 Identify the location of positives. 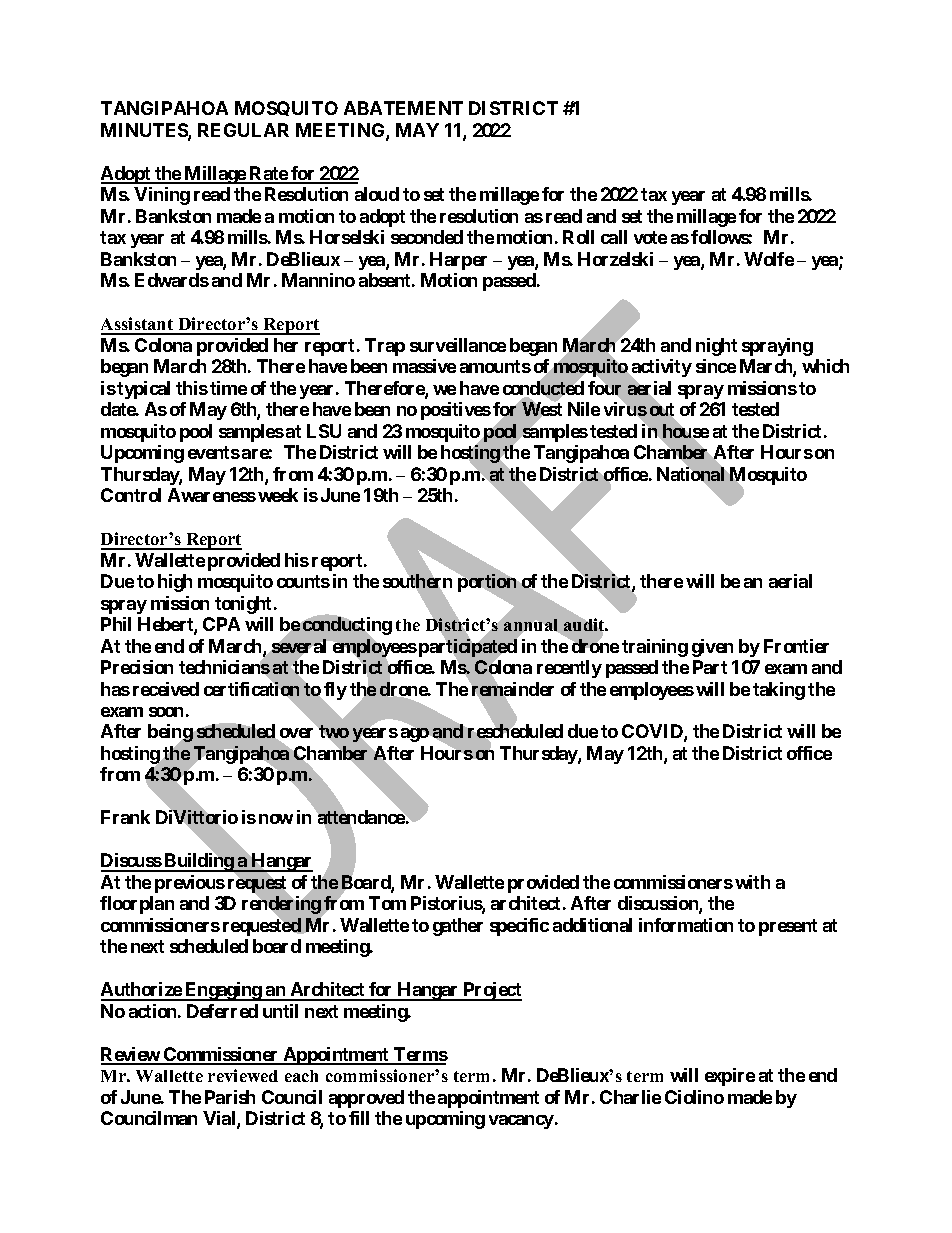
(456, 411).
